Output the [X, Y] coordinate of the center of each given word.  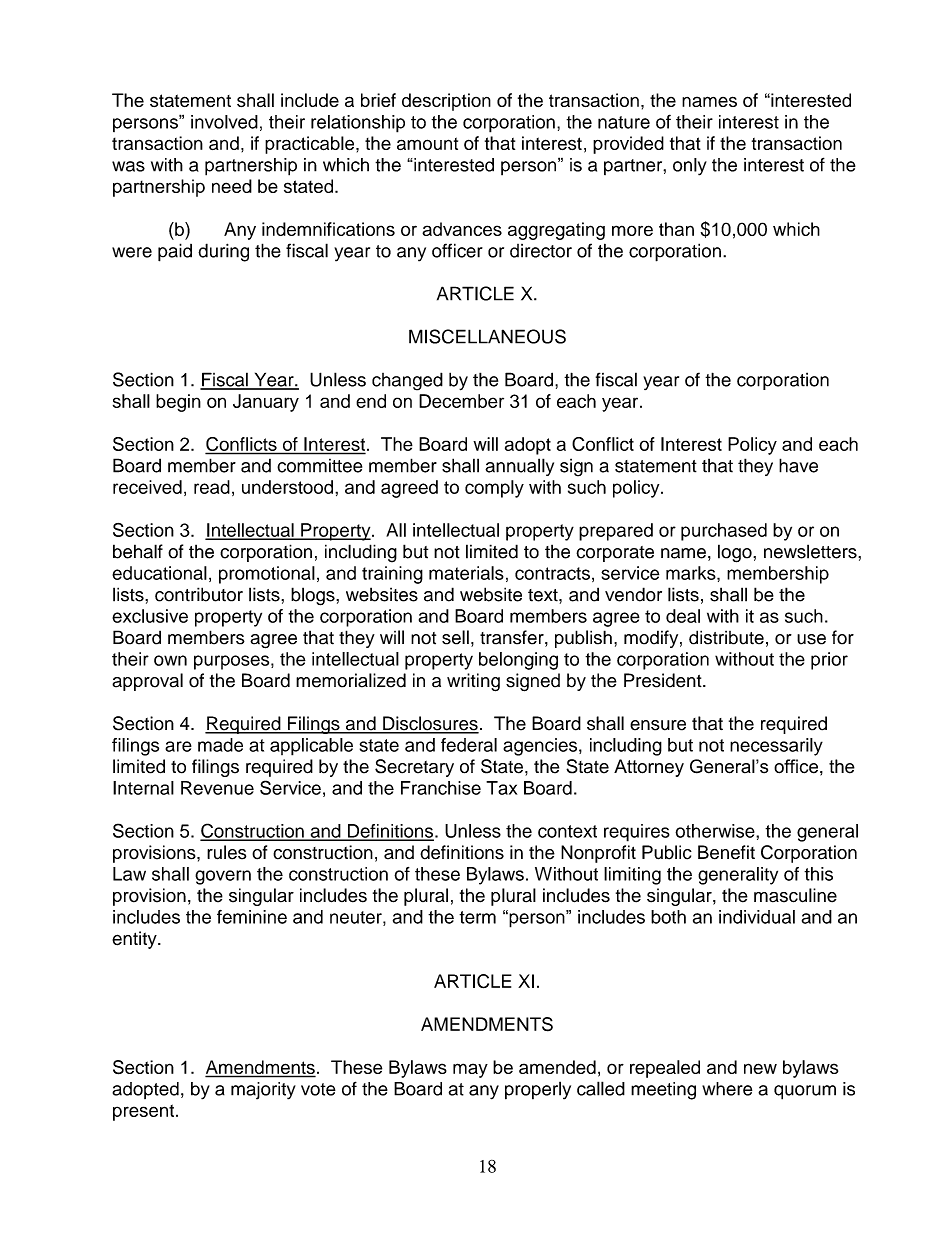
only [690, 167]
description [446, 102]
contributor [199, 594]
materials [466, 573]
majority [263, 1091]
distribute [726, 637]
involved [224, 122]
